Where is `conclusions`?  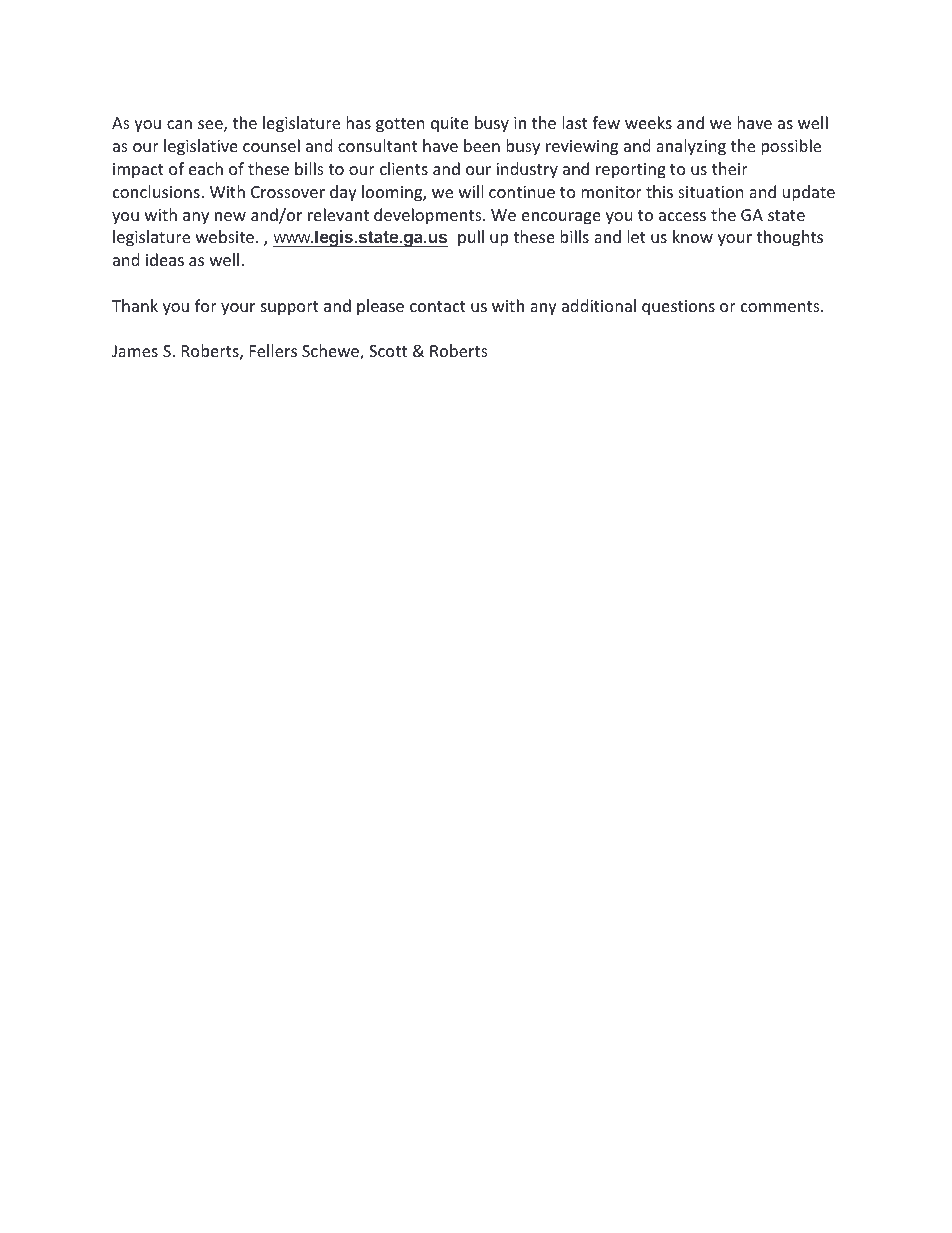 conclusions is located at coordinates (157, 191).
